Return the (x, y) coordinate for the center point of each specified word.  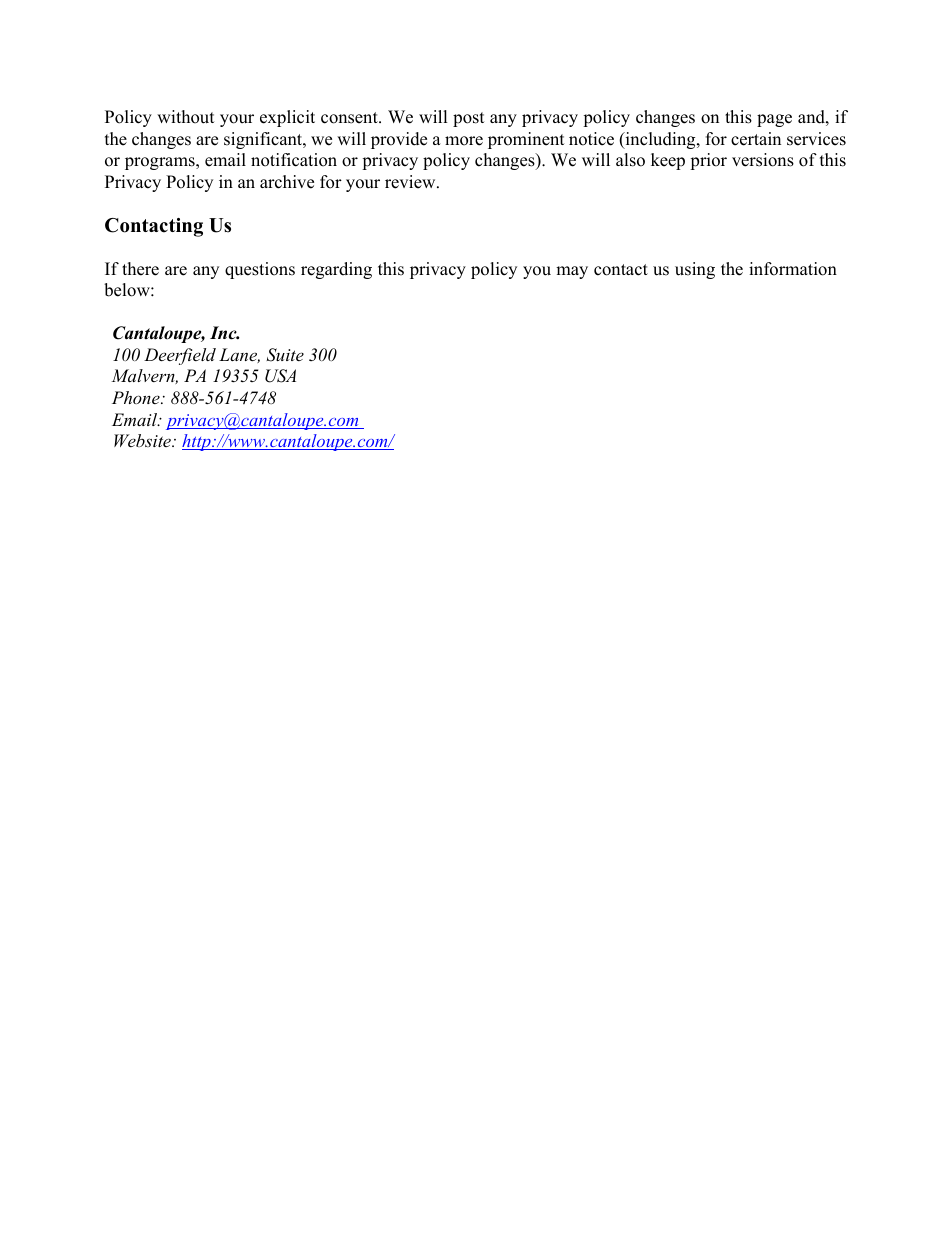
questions (260, 270)
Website (143, 440)
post (469, 119)
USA (280, 376)
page (774, 120)
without (186, 117)
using (695, 270)
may (572, 272)
